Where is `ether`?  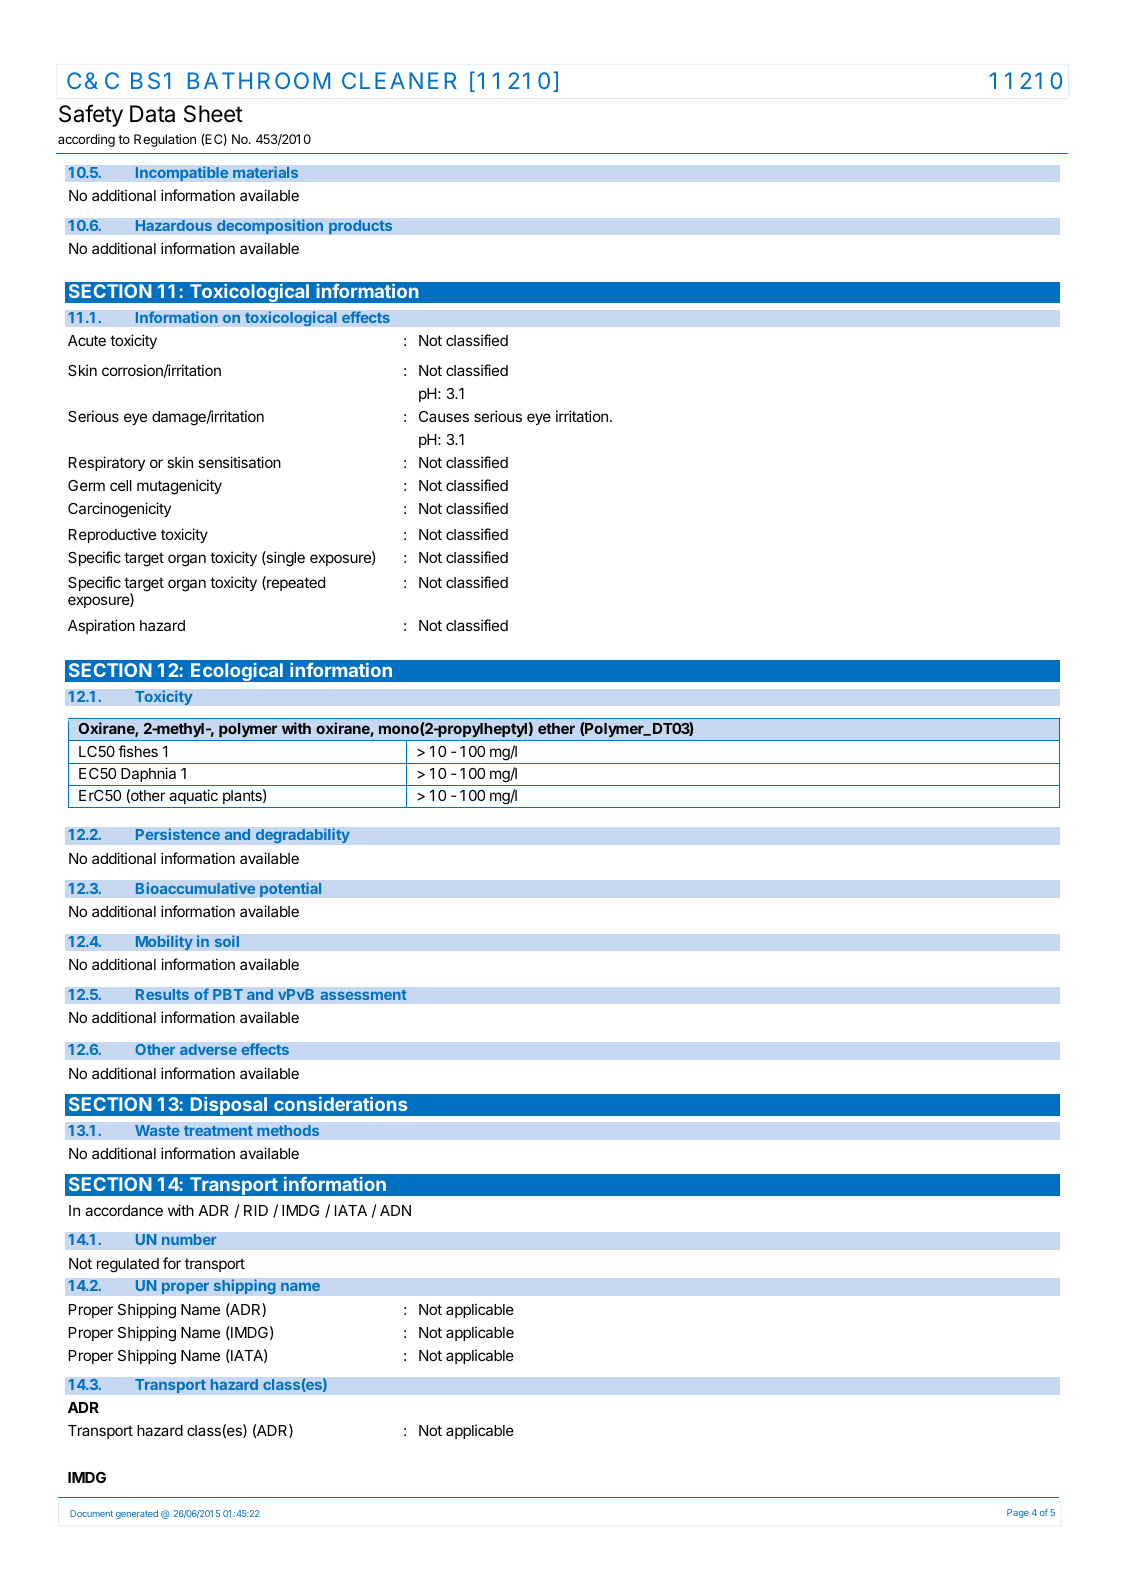
ether is located at coordinates (556, 728).
